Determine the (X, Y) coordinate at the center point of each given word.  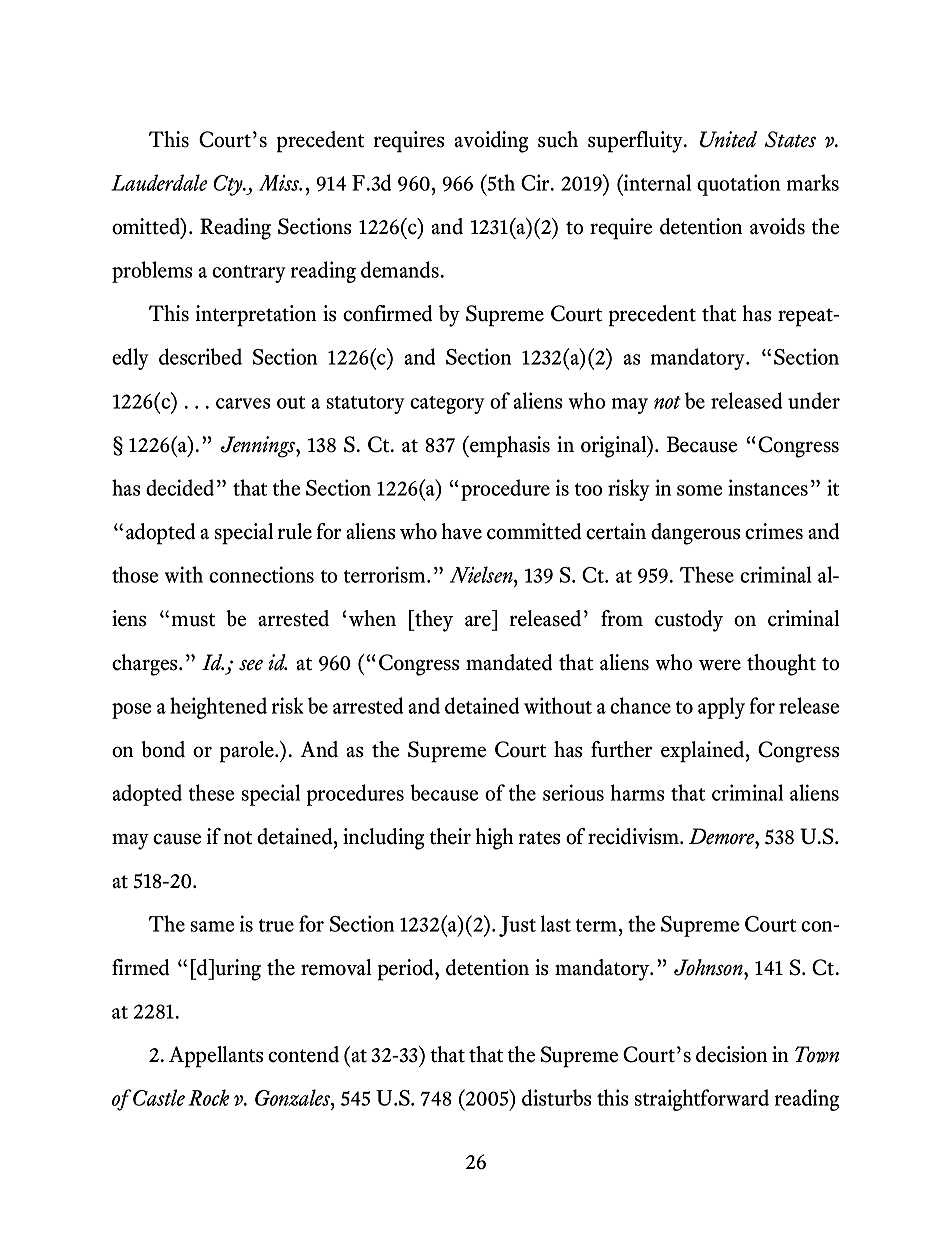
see (251, 665)
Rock (209, 1097)
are (478, 621)
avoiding (492, 142)
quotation (738, 185)
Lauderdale (159, 182)
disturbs (556, 1097)
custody (689, 621)
